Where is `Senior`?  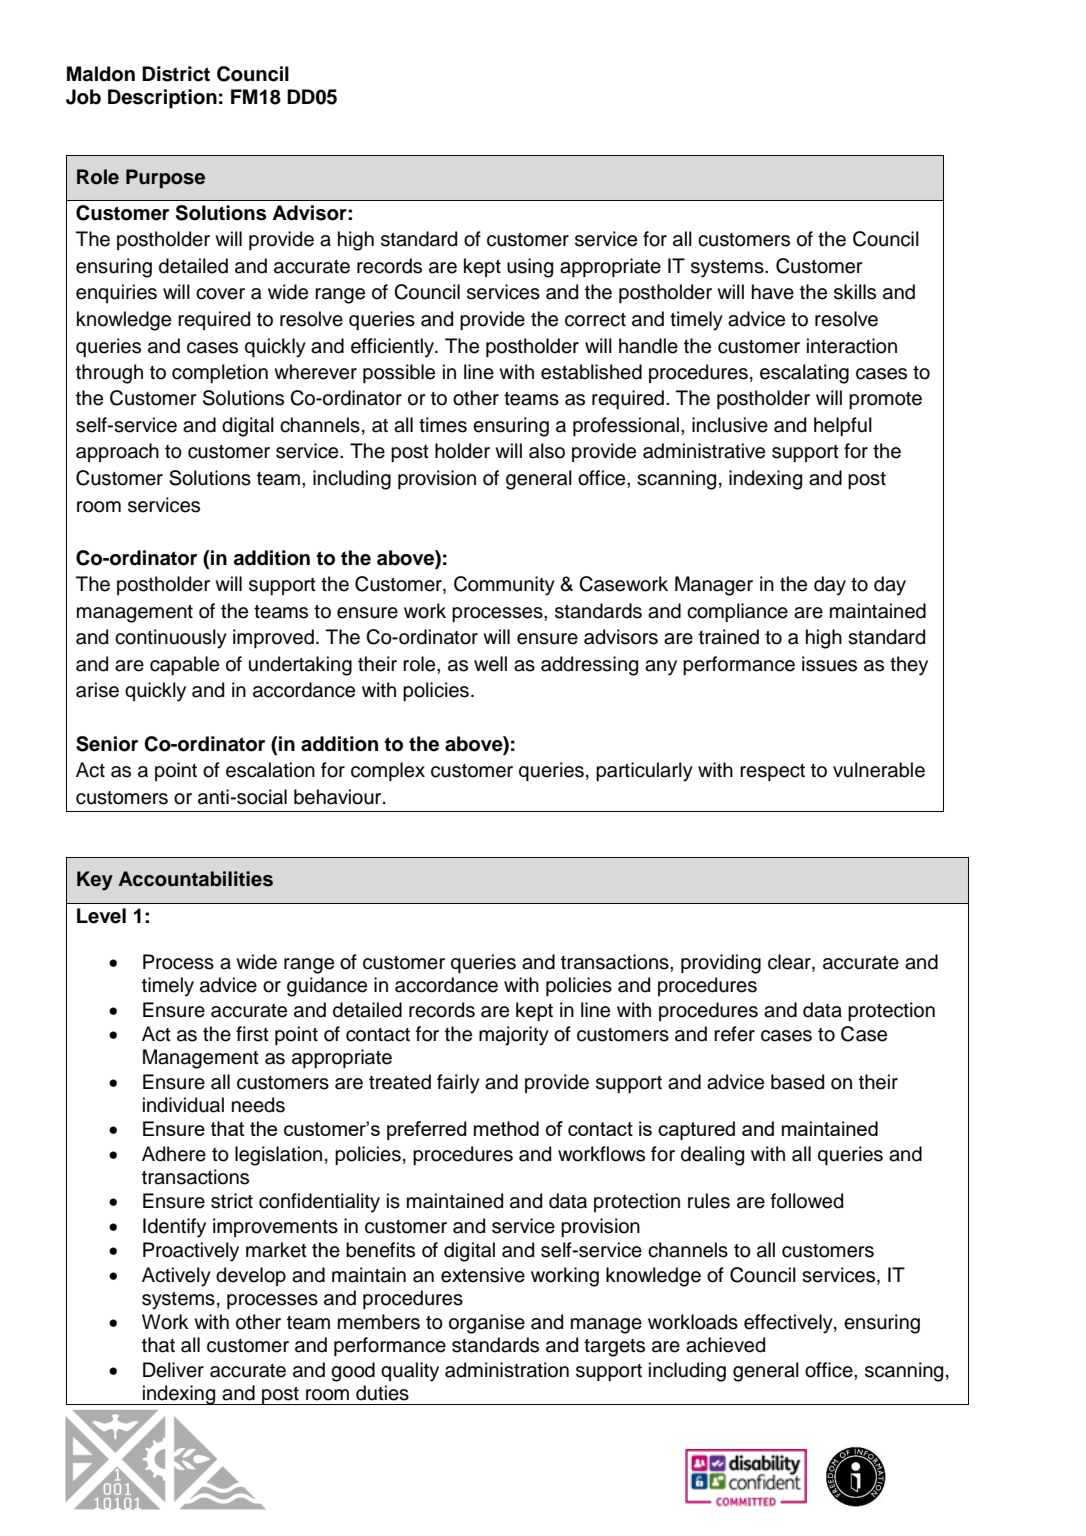 Senior is located at coordinates (107, 744).
